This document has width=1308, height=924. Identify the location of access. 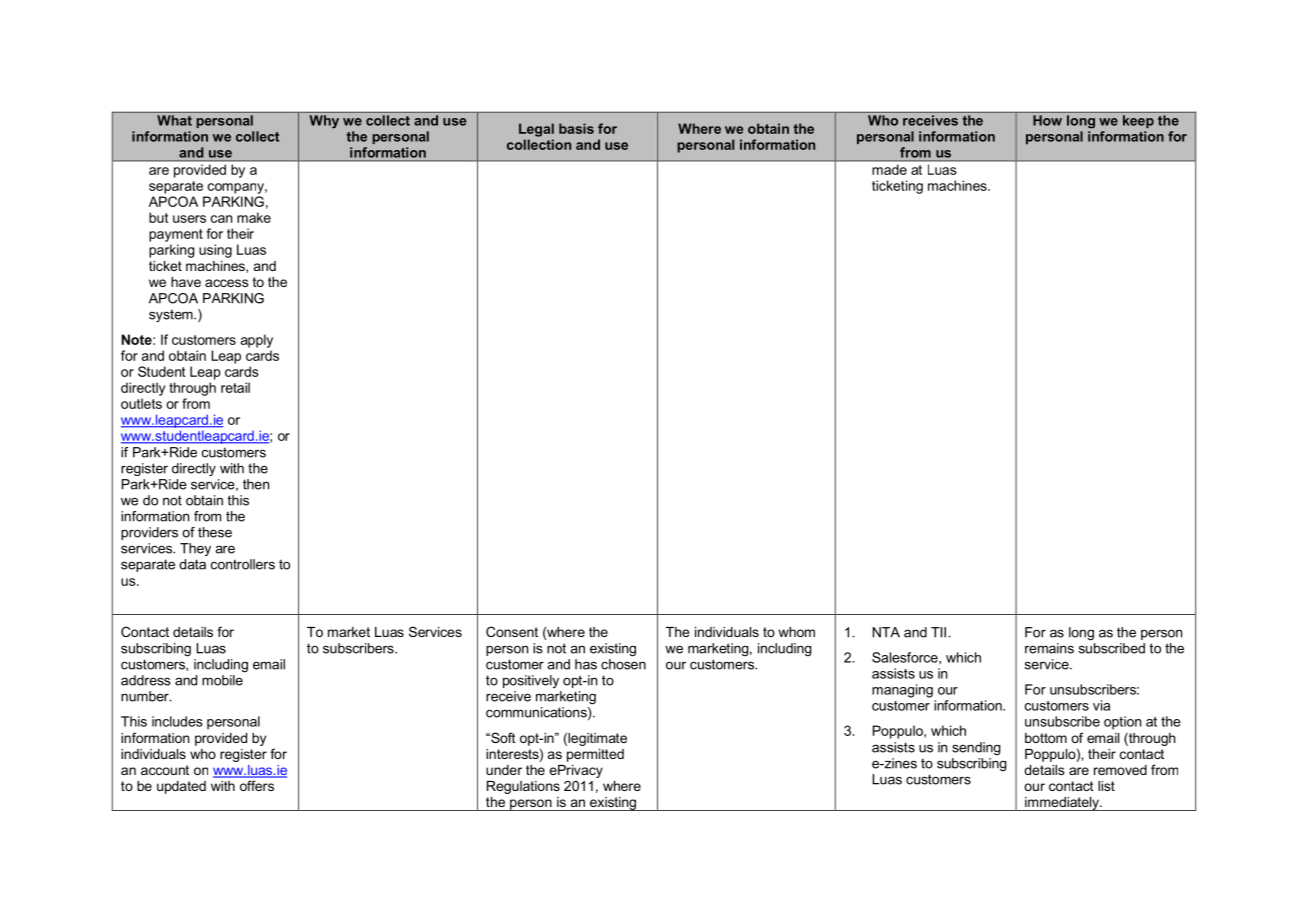
(227, 283).
